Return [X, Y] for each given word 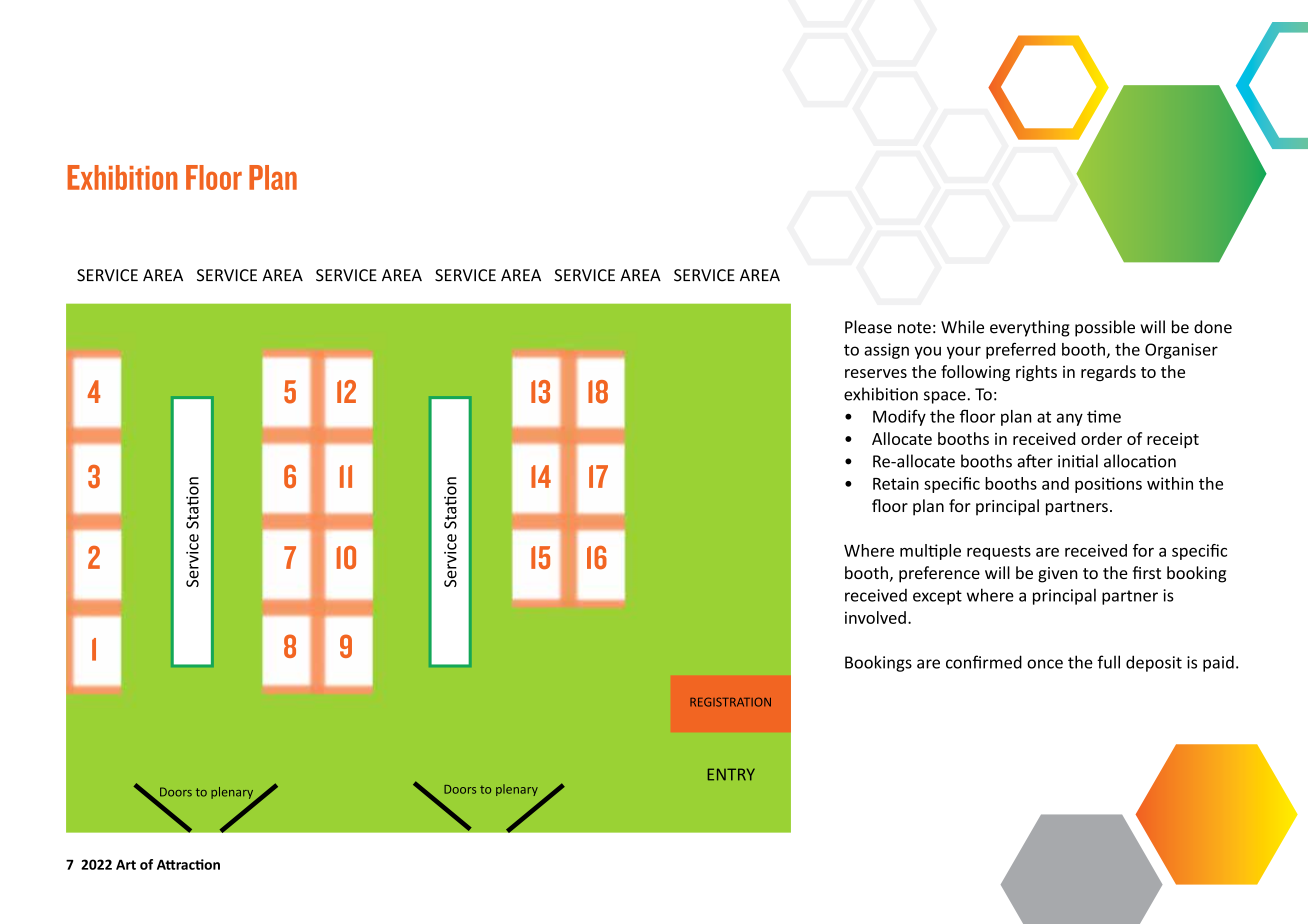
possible [1105, 328]
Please [868, 327]
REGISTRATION [730, 702]
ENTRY [731, 774]
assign [886, 351]
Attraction [188, 864]
